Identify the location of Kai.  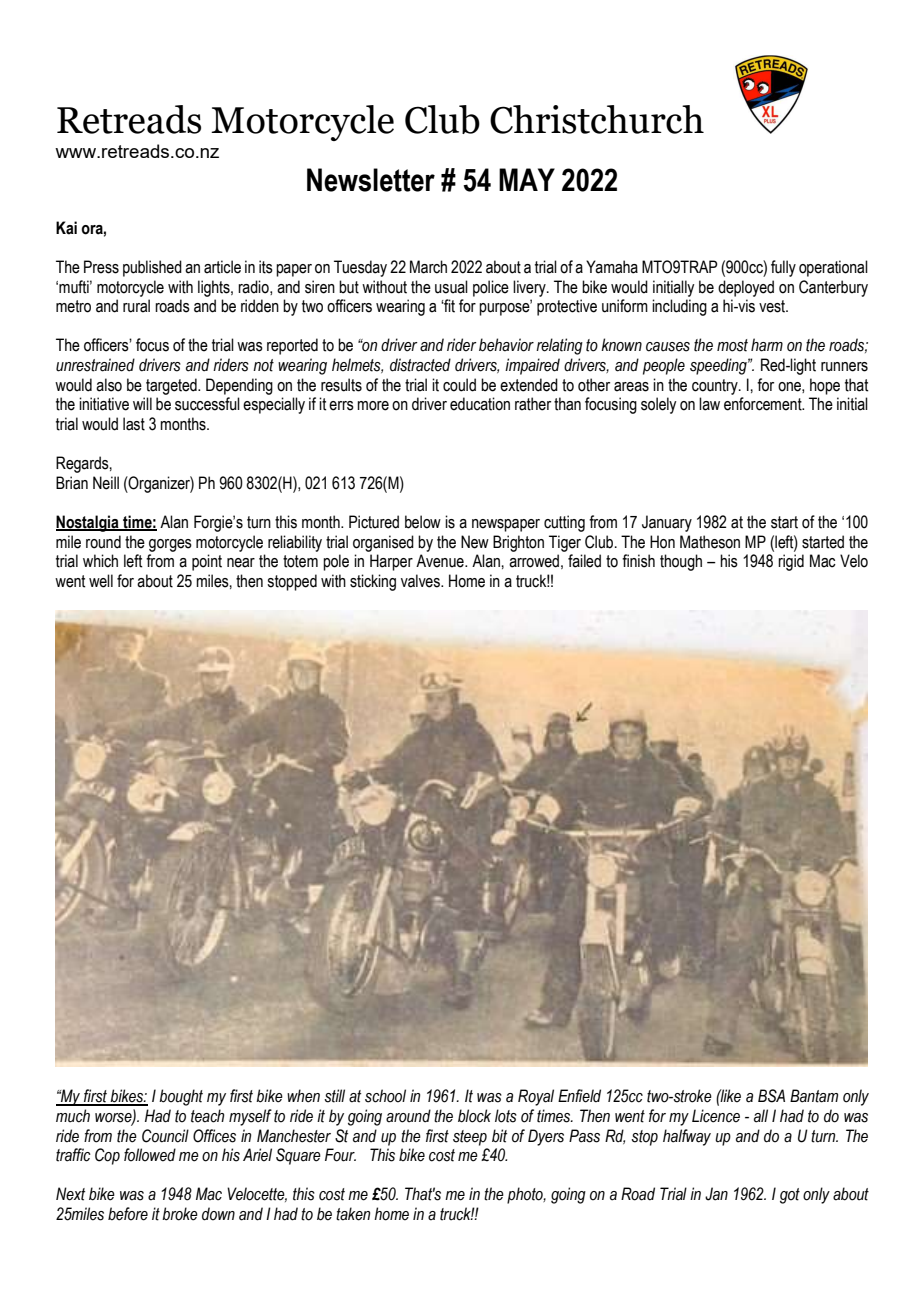
(66, 228).
